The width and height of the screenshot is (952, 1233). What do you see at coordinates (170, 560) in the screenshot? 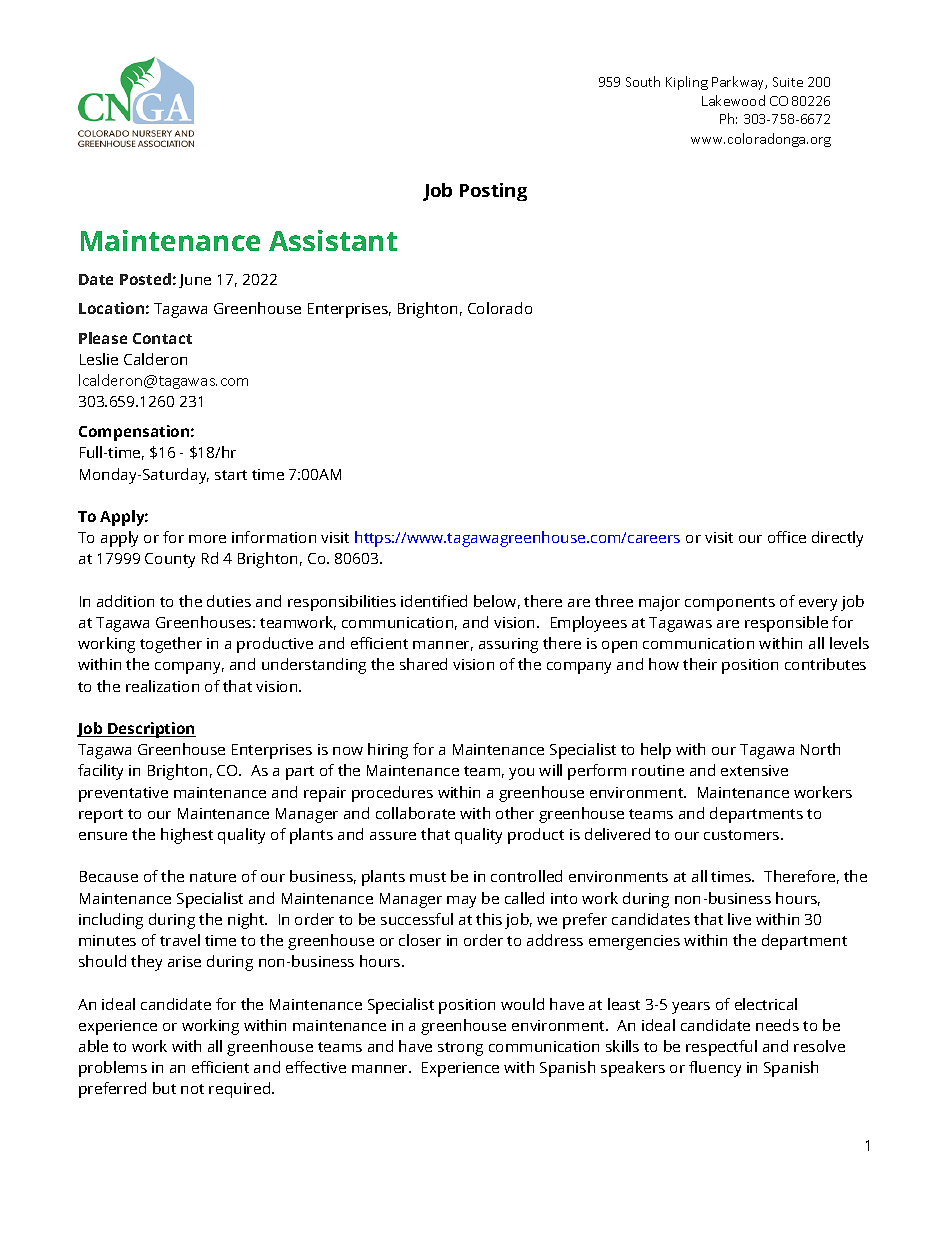
I see `County` at bounding box center [170, 560].
